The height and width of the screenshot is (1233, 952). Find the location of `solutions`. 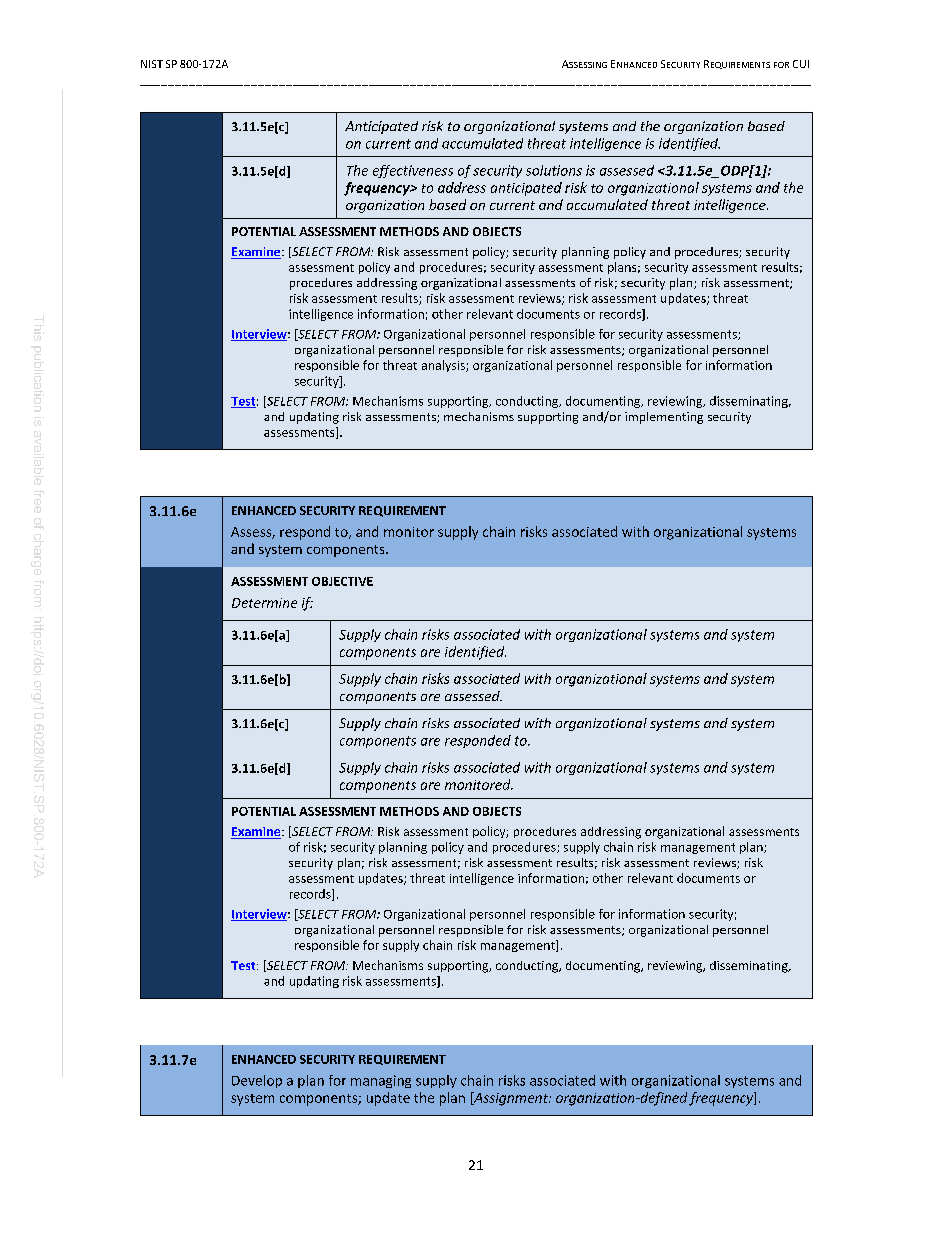

solutions is located at coordinates (554, 170).
